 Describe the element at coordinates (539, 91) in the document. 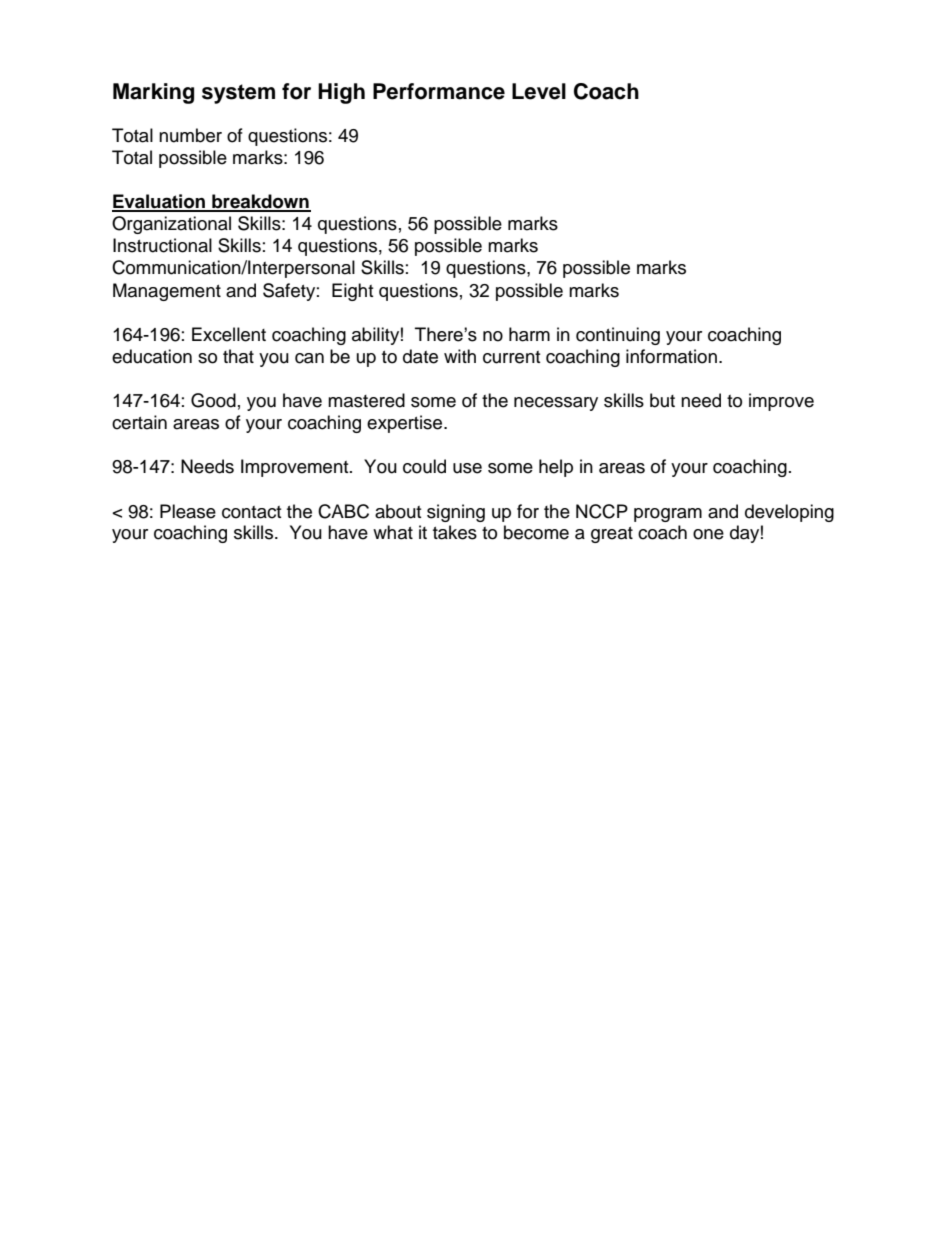

I see `Level` at that location.
